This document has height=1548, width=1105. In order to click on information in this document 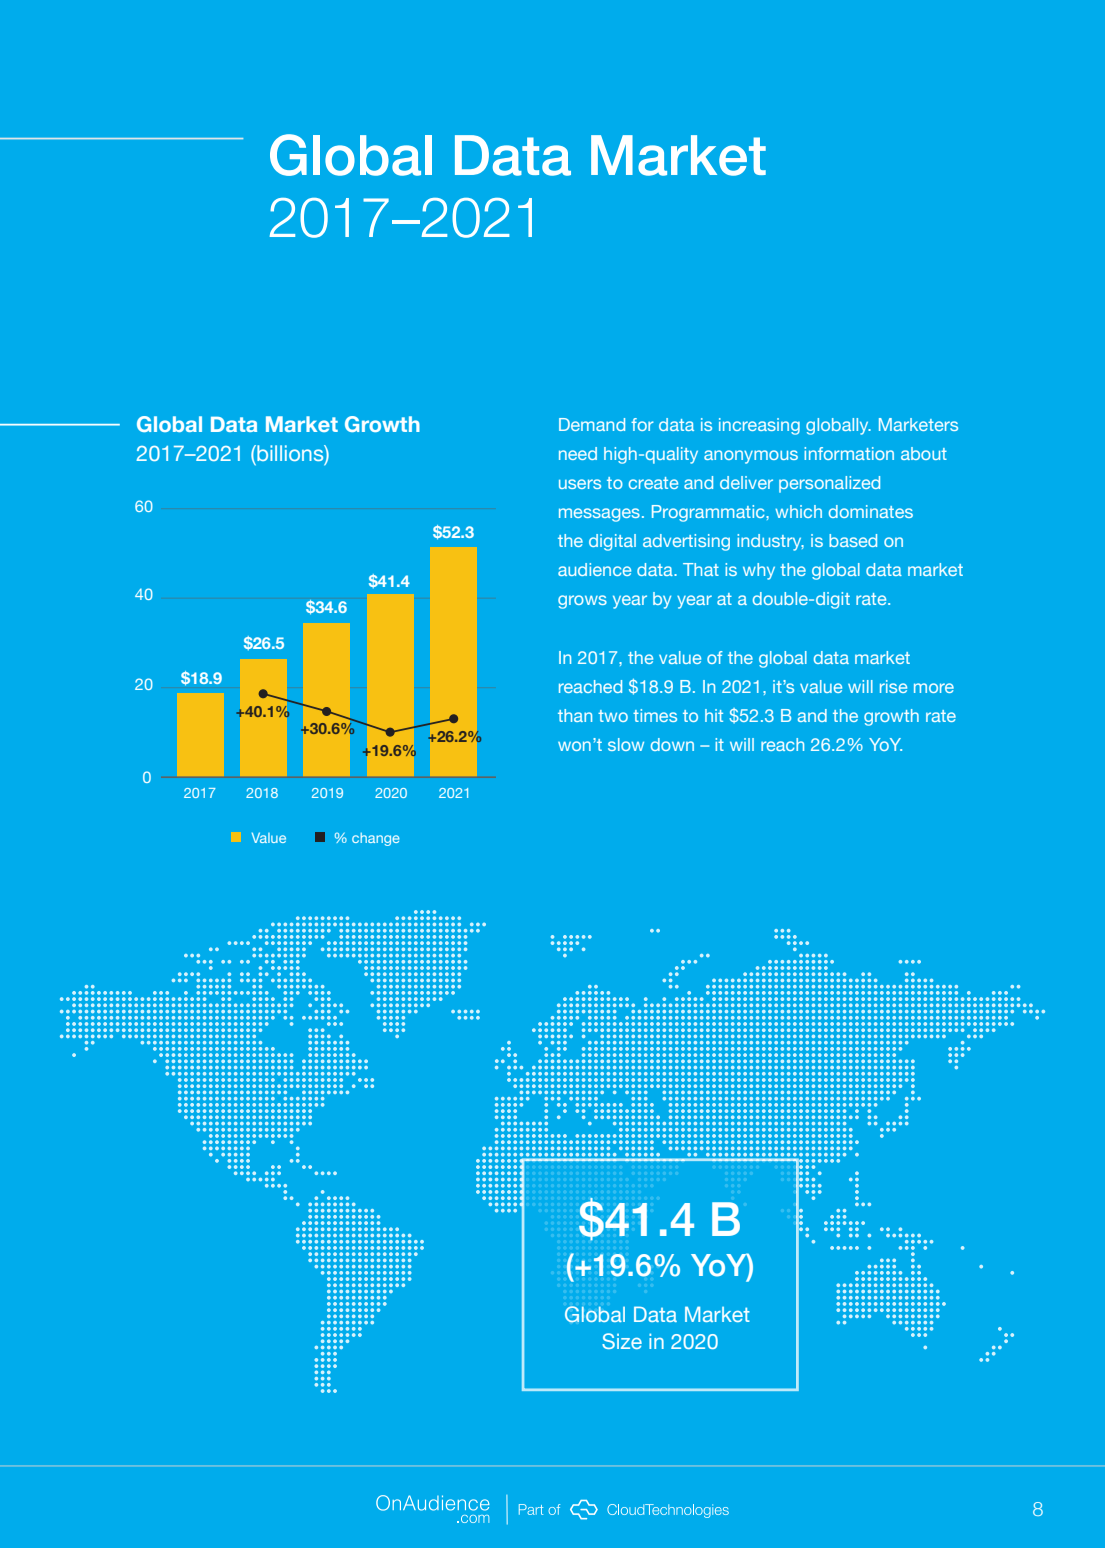, I will do `click(849, 453)`.
